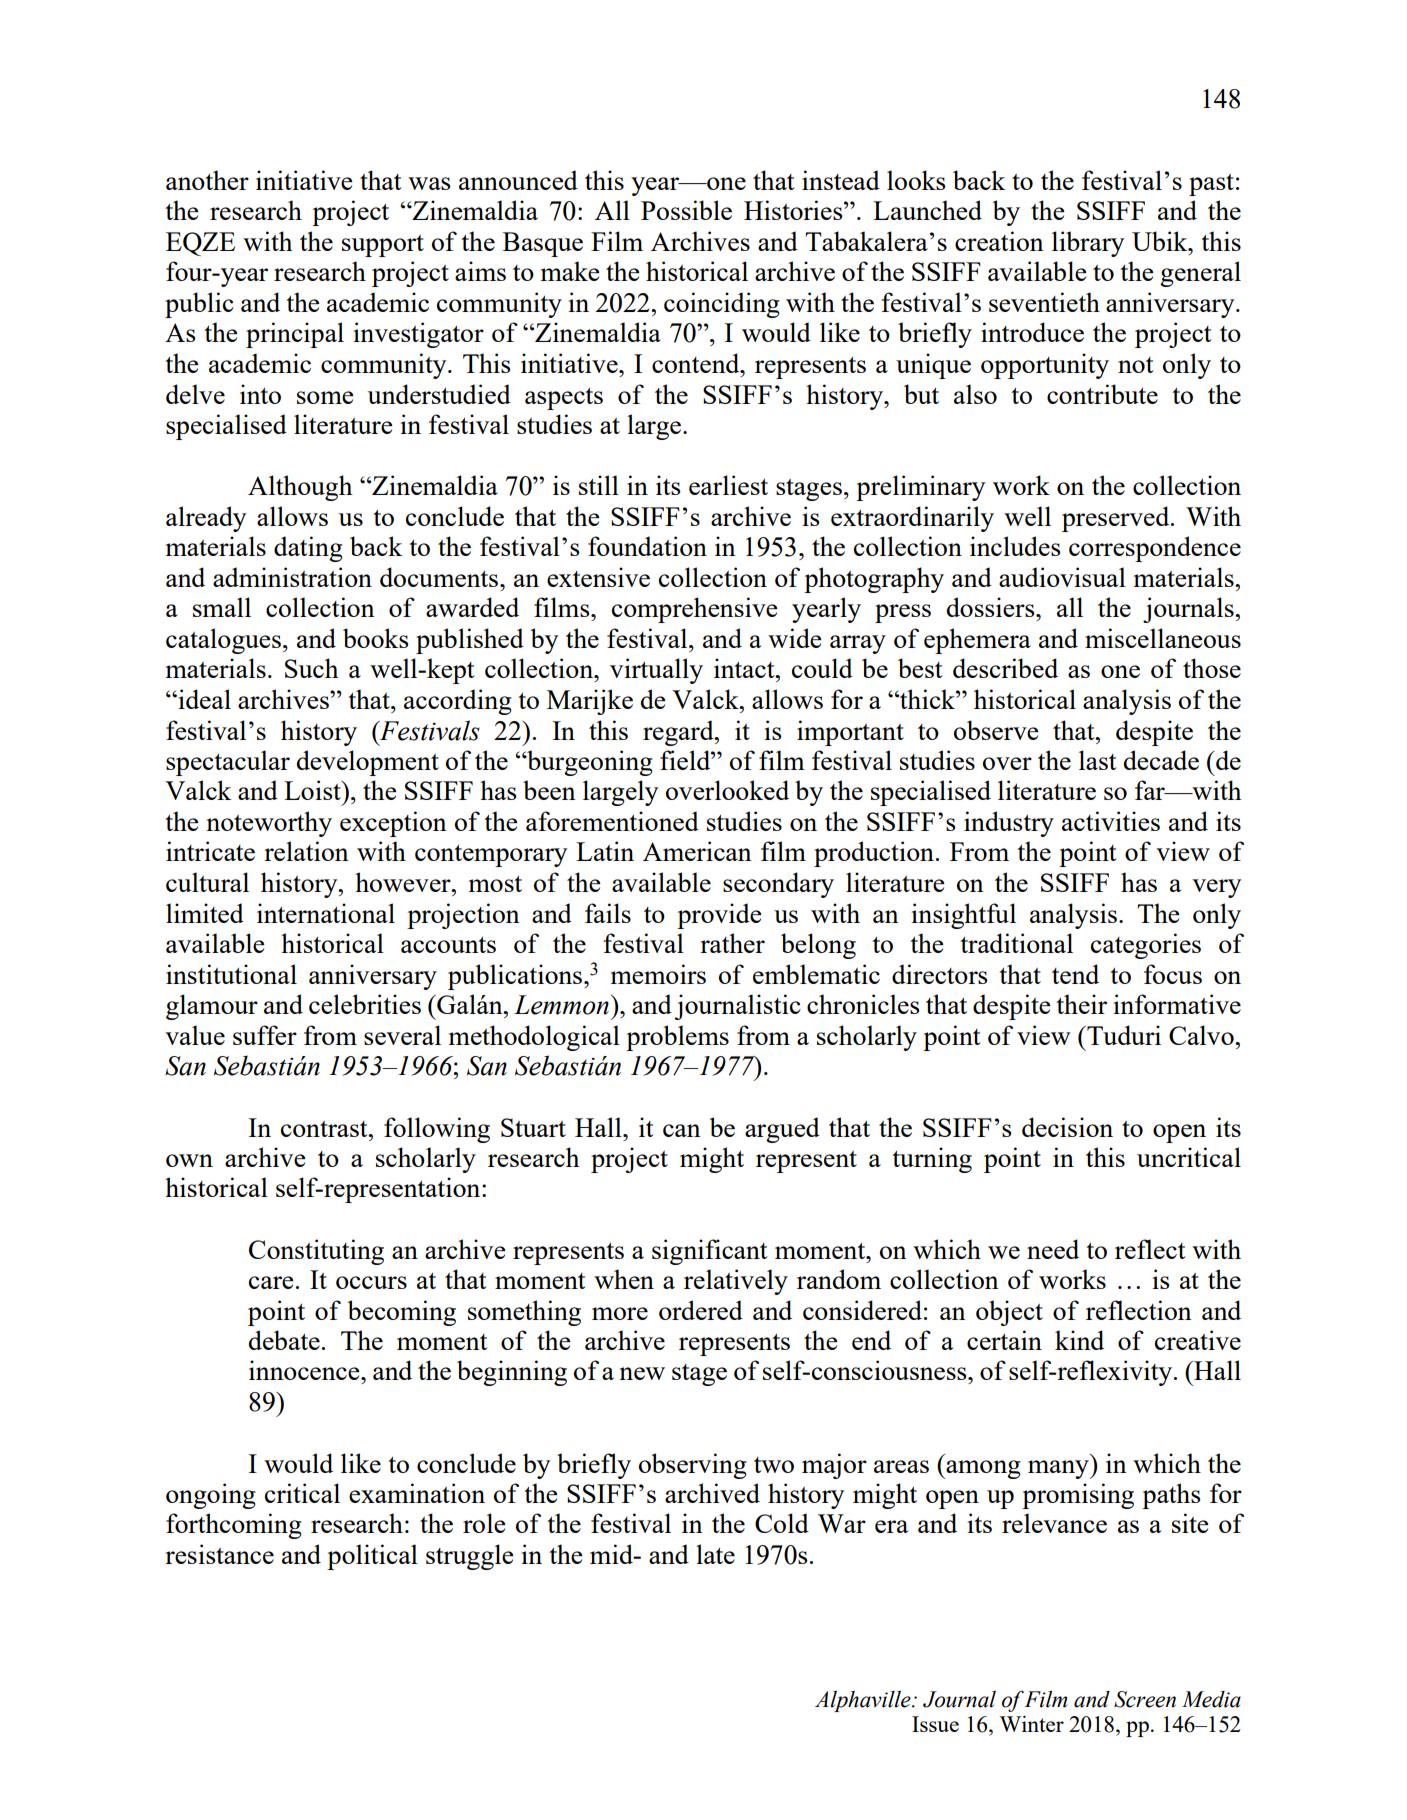 The width and height of the screenshot is (1407, 1820). I want to click on international, so click(326, 913).
